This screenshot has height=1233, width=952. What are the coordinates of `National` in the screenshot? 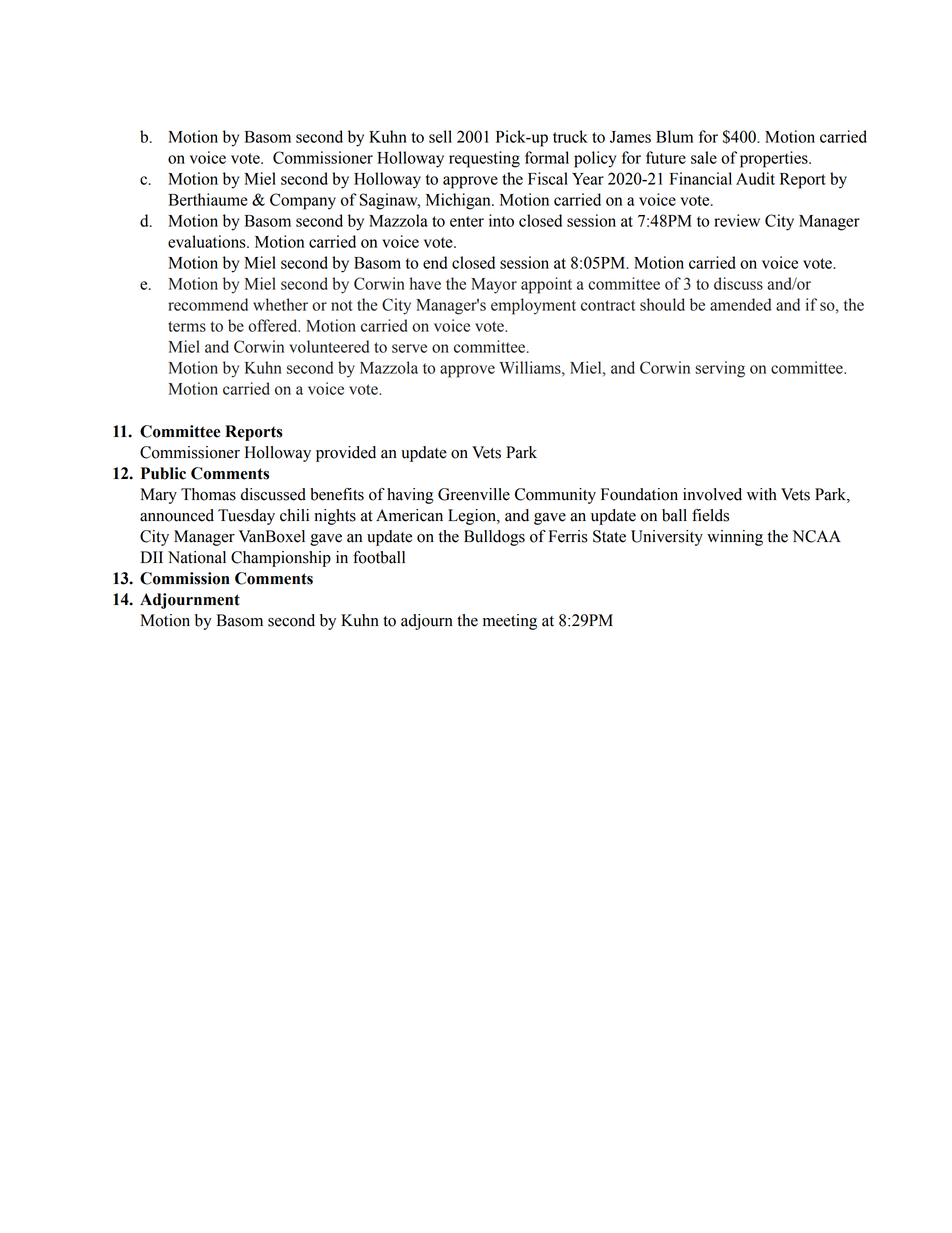 It's located at (197, 557).
